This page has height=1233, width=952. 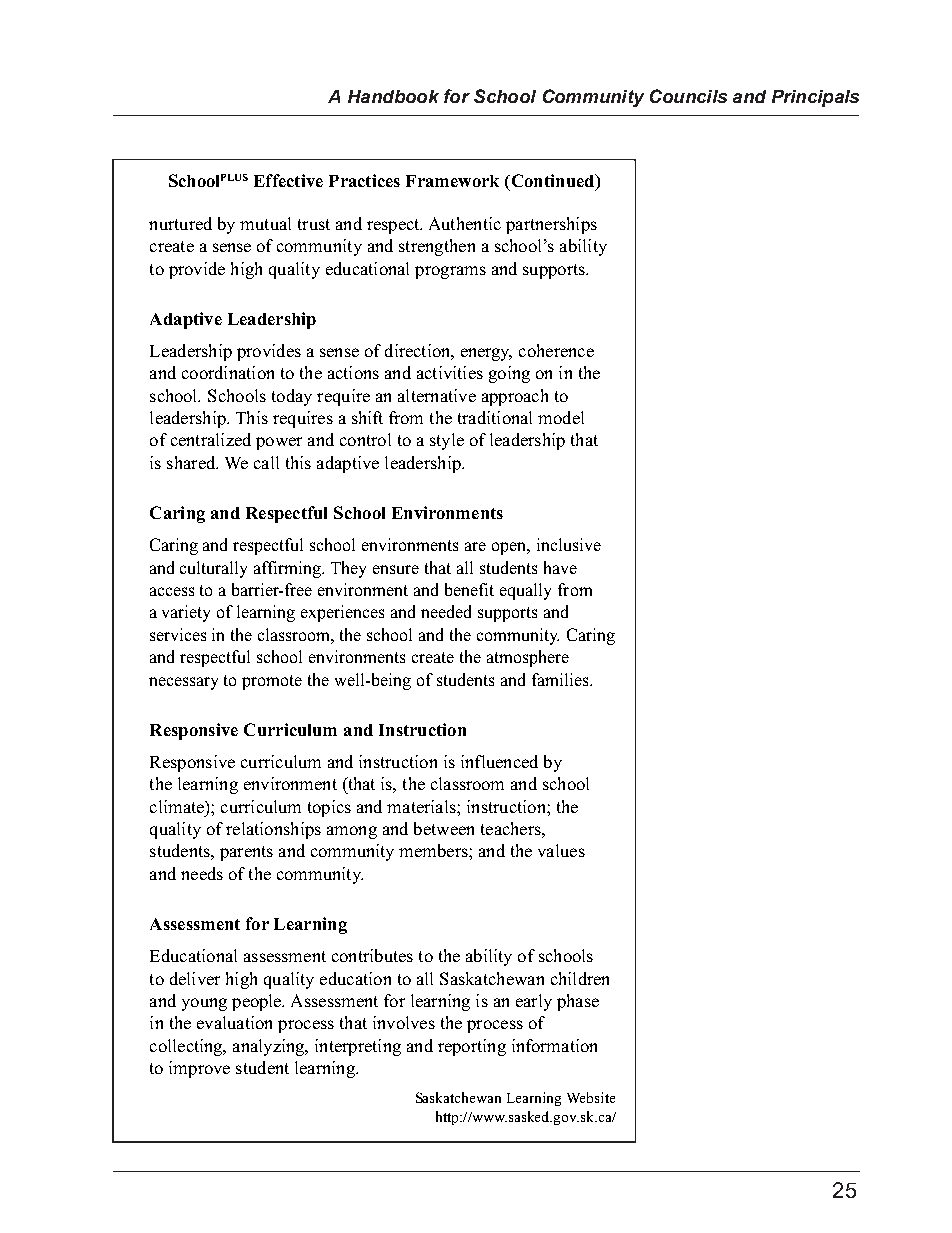 What do you see at coordinates (560, 567) in the page?
I see `have` at bounding box center [560, 567].
